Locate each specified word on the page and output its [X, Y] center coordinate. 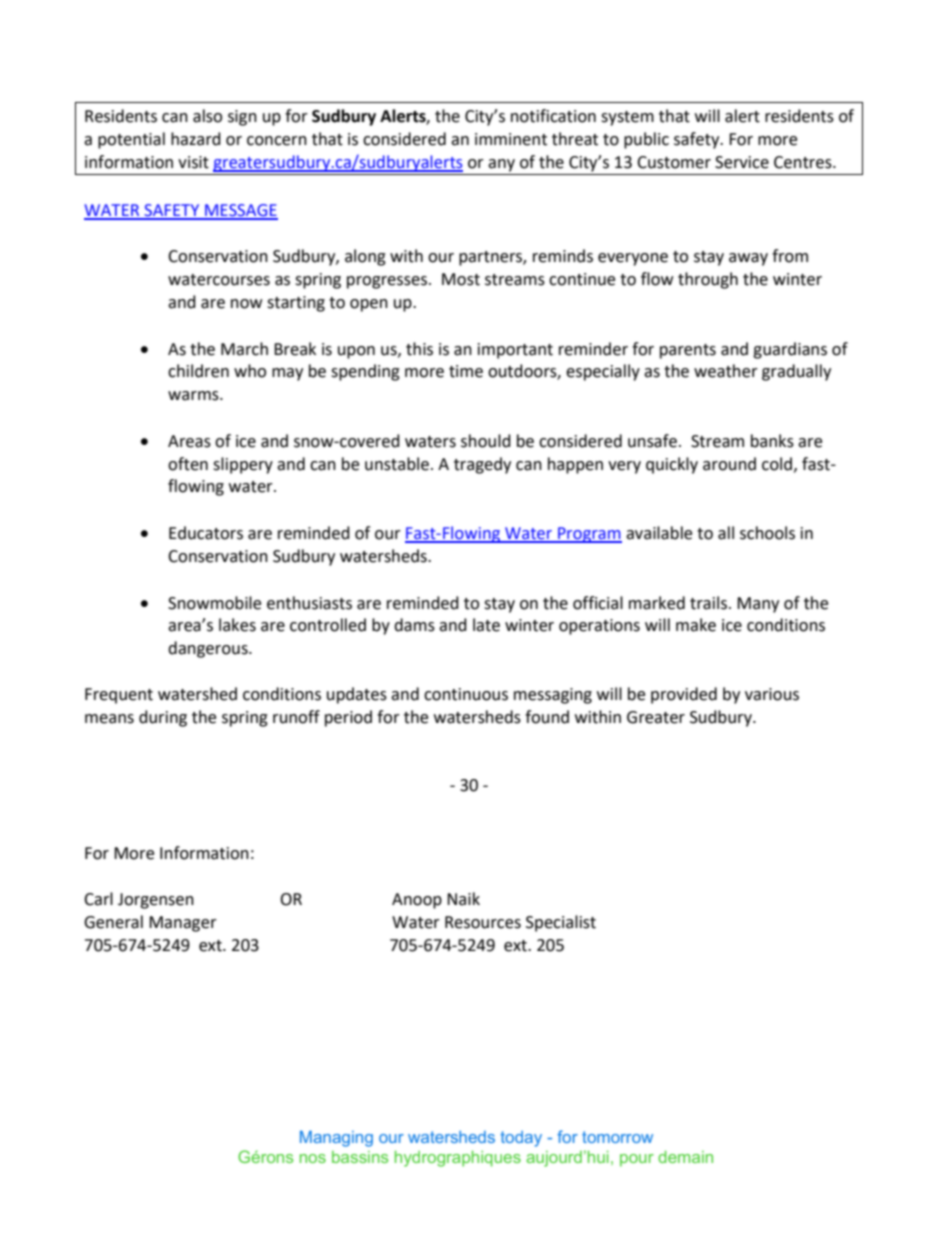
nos [313, 1158]
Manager [183, 924]
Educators [206, 533]
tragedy [482, 465]
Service [742, 162]
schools [767, 533]
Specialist [561, 923]
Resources [483, 922]
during [163, 718]
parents [688, 351]
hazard [196, 139]
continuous [466, 694]
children [198, 371]
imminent [511, 139]
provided [684, 695]
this [419, 349]
